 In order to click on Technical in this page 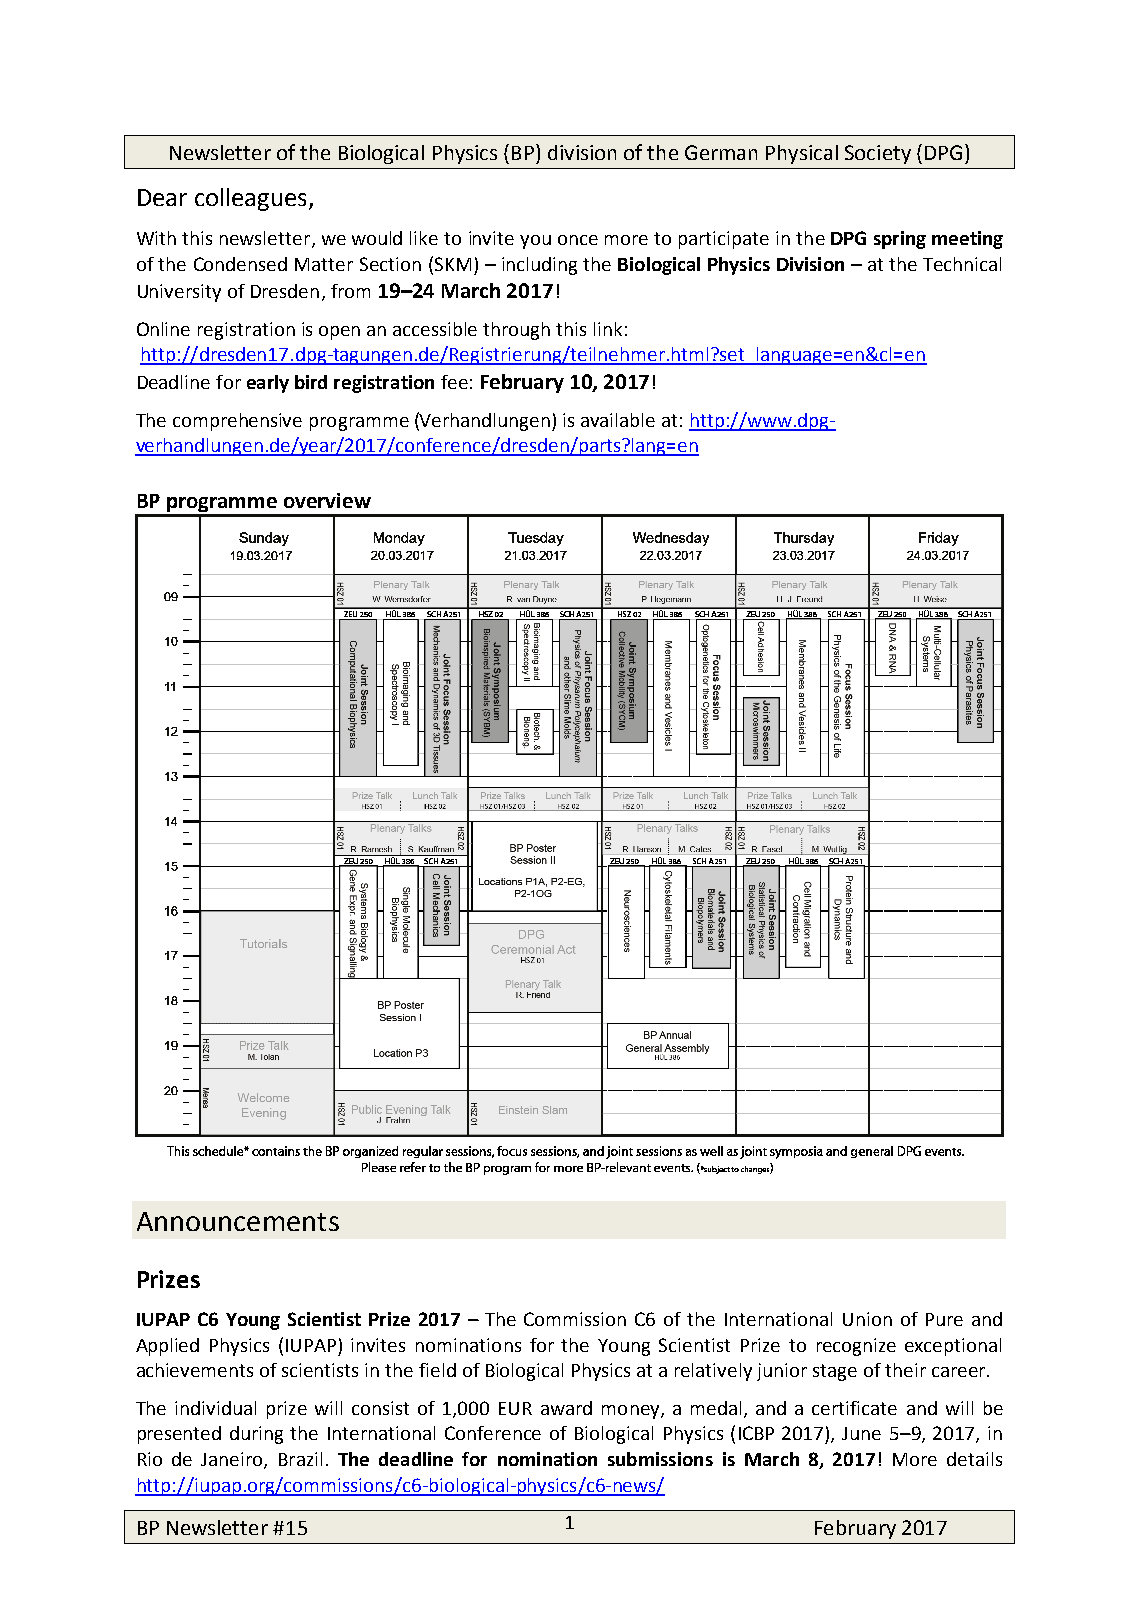, I will do `click(962, 264)`.
